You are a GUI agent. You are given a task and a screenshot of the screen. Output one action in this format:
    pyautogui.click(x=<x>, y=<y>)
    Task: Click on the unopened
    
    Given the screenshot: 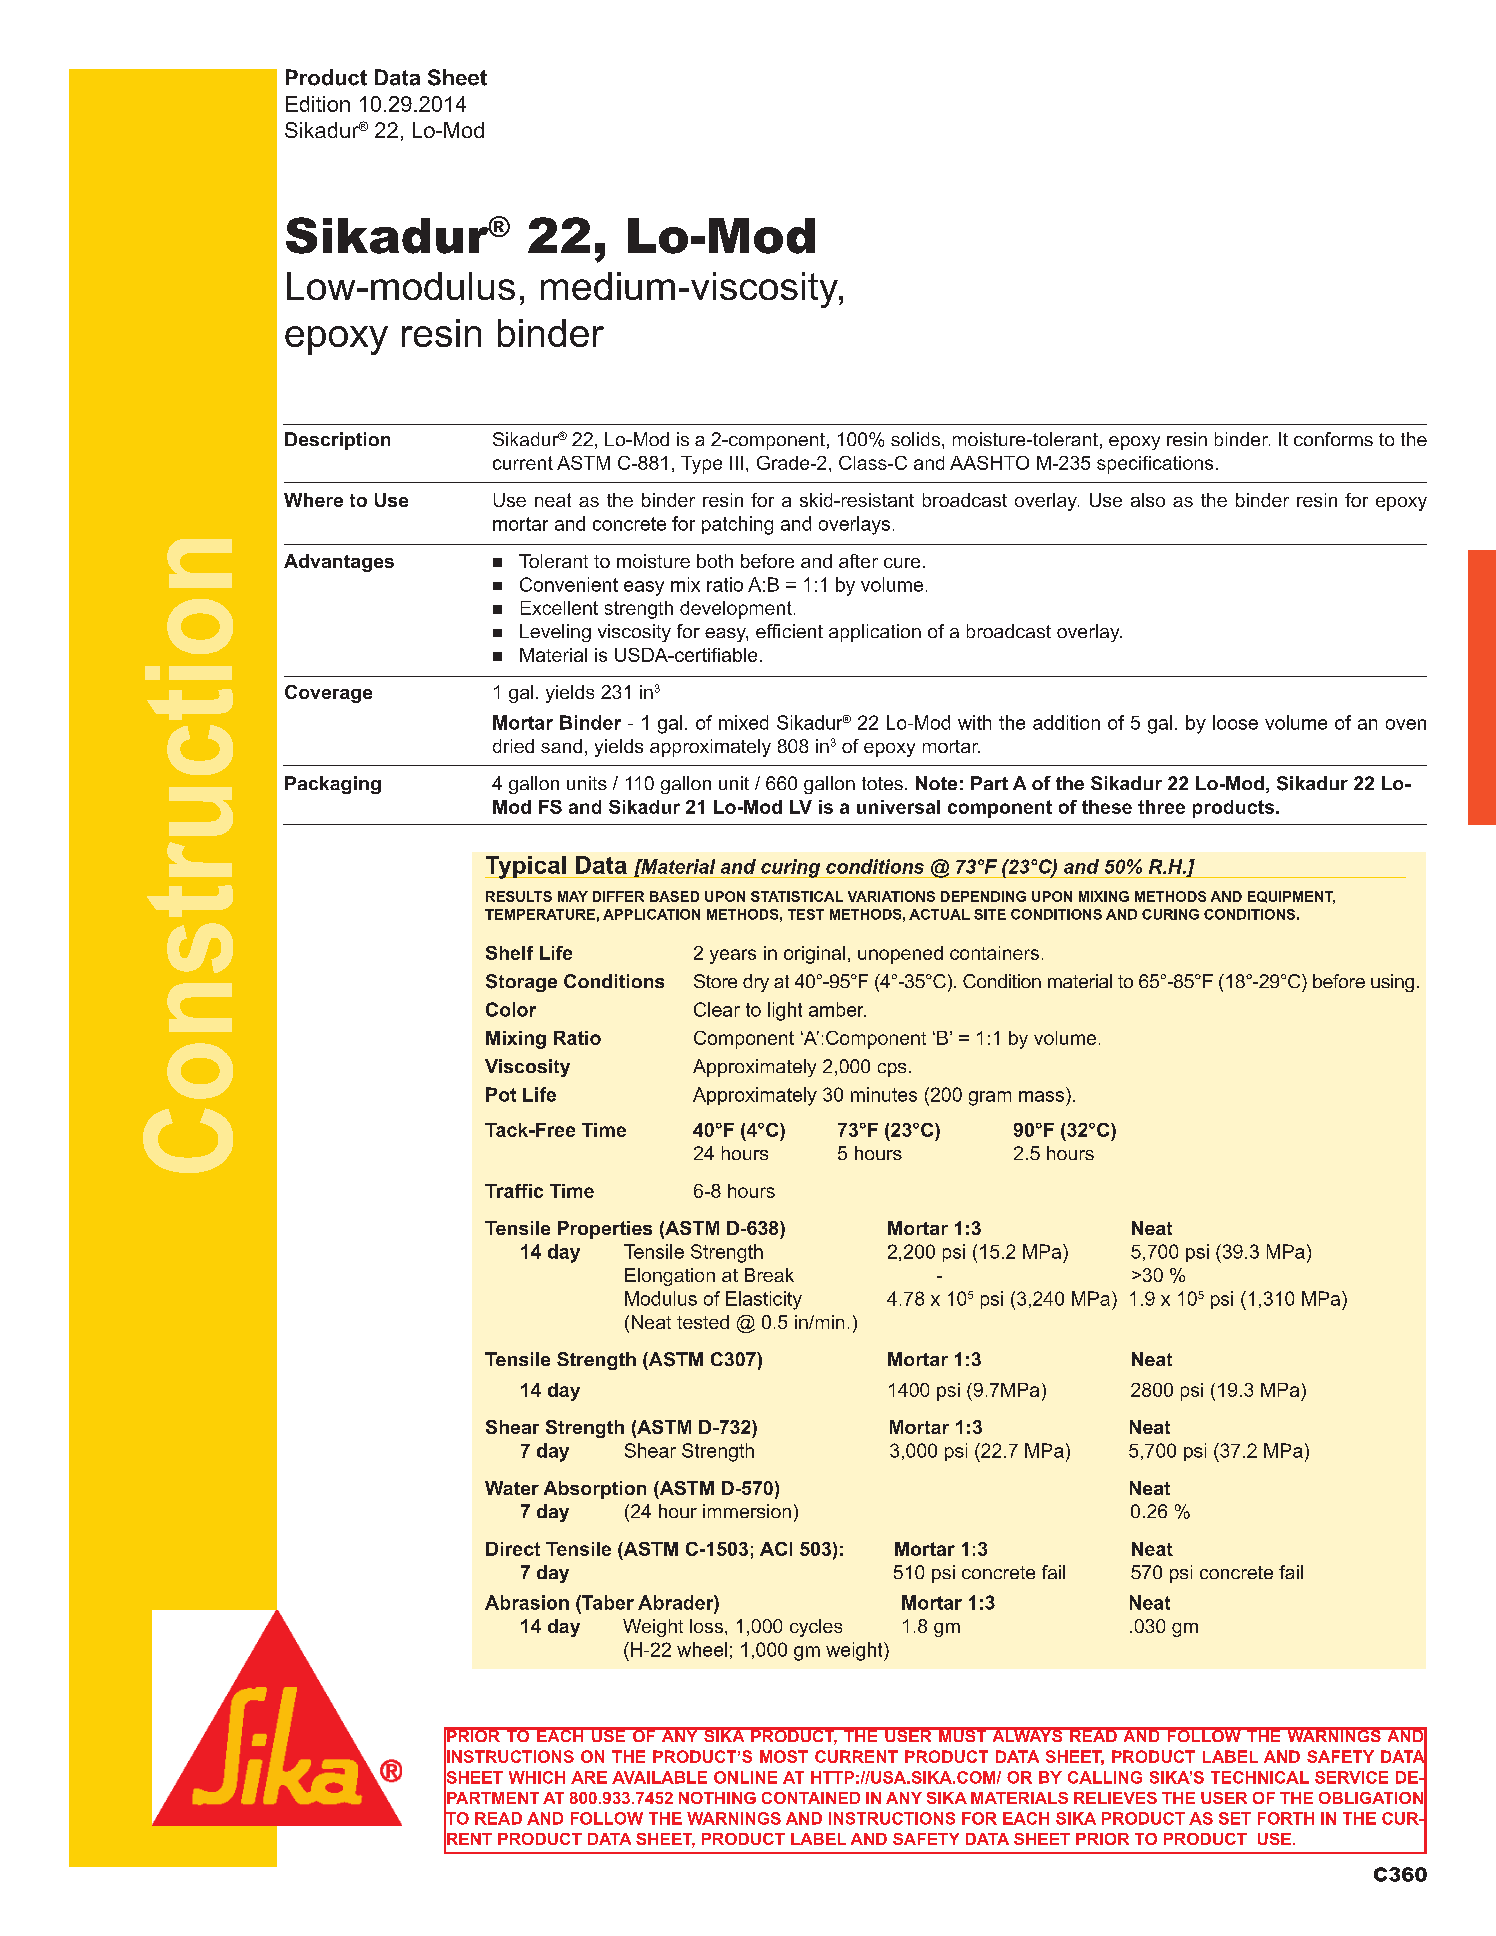 What is the action you would take?
    pyautogui.click(x=900, y=955)
